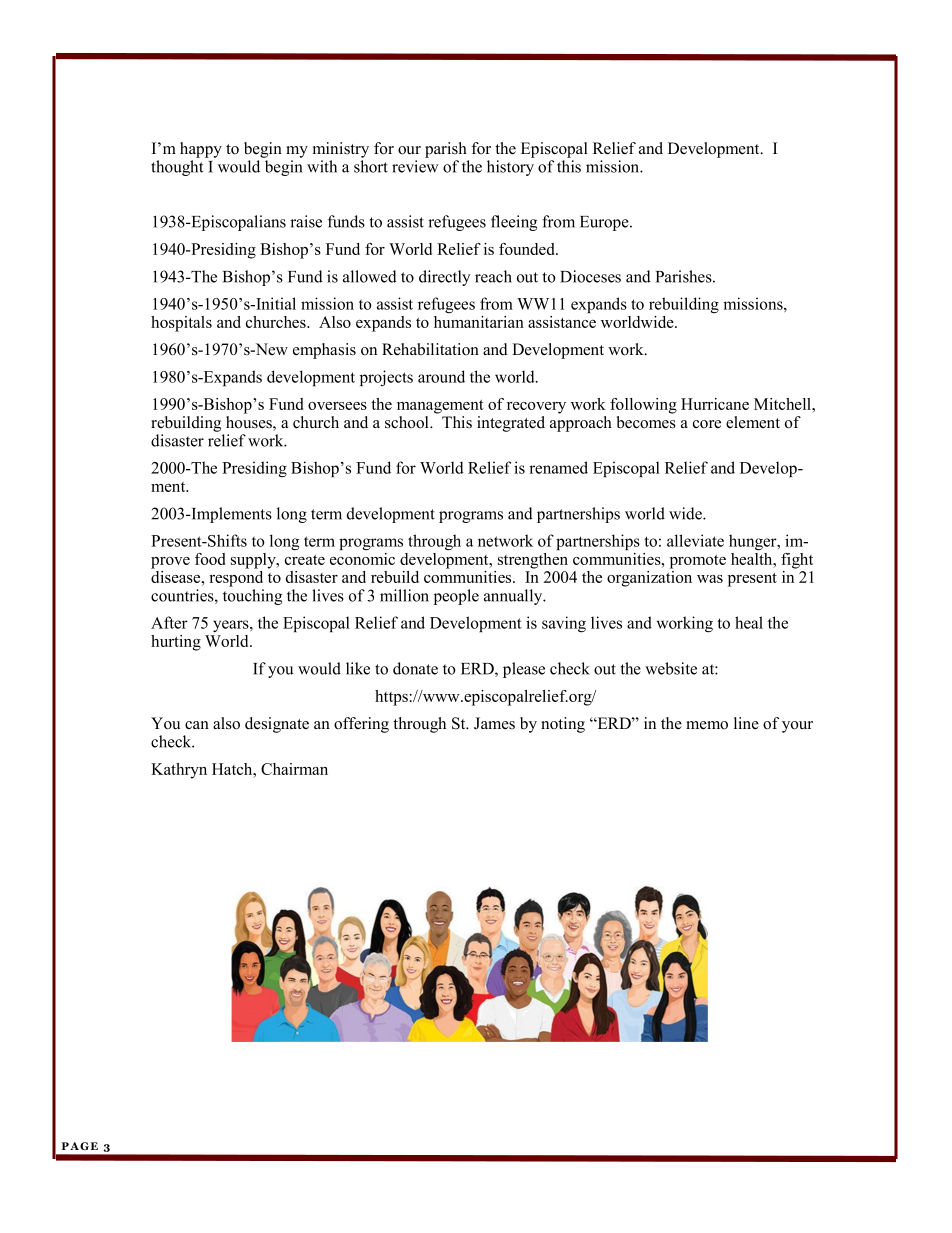  I want to click on core, so click(707, 424).
